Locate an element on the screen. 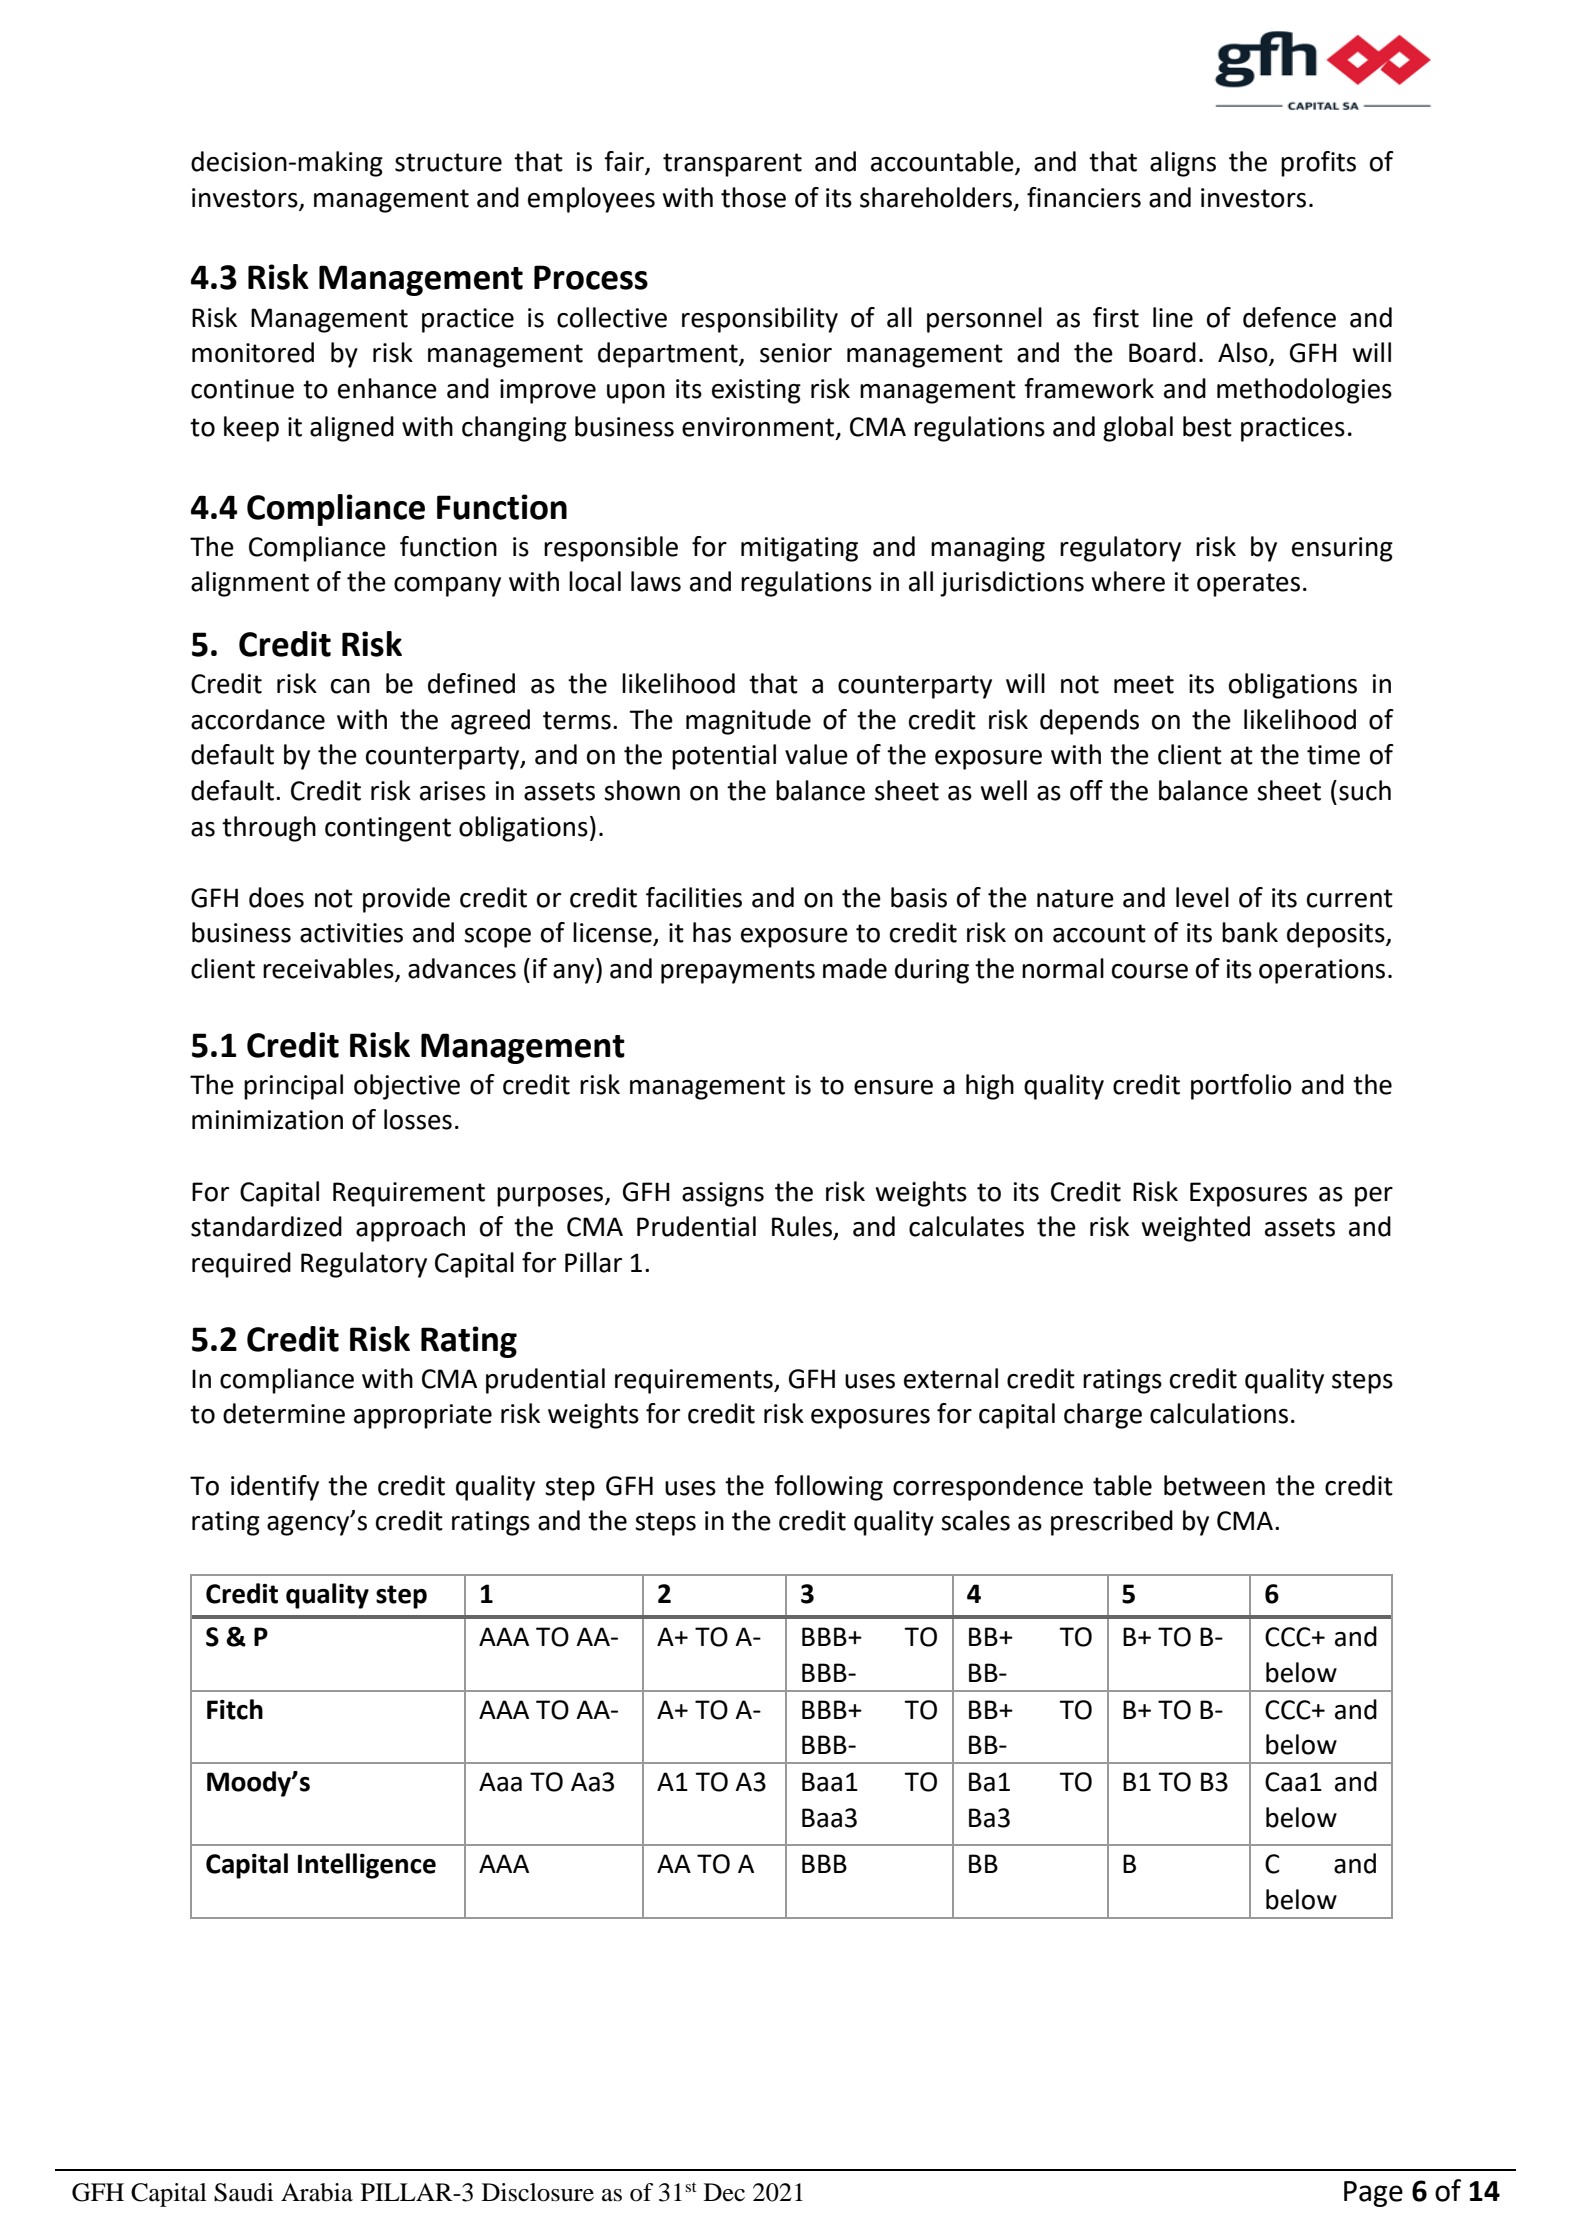 The height and width of the screenshot is (2228, 1575). receivables is located at coordinates (328, 968).
